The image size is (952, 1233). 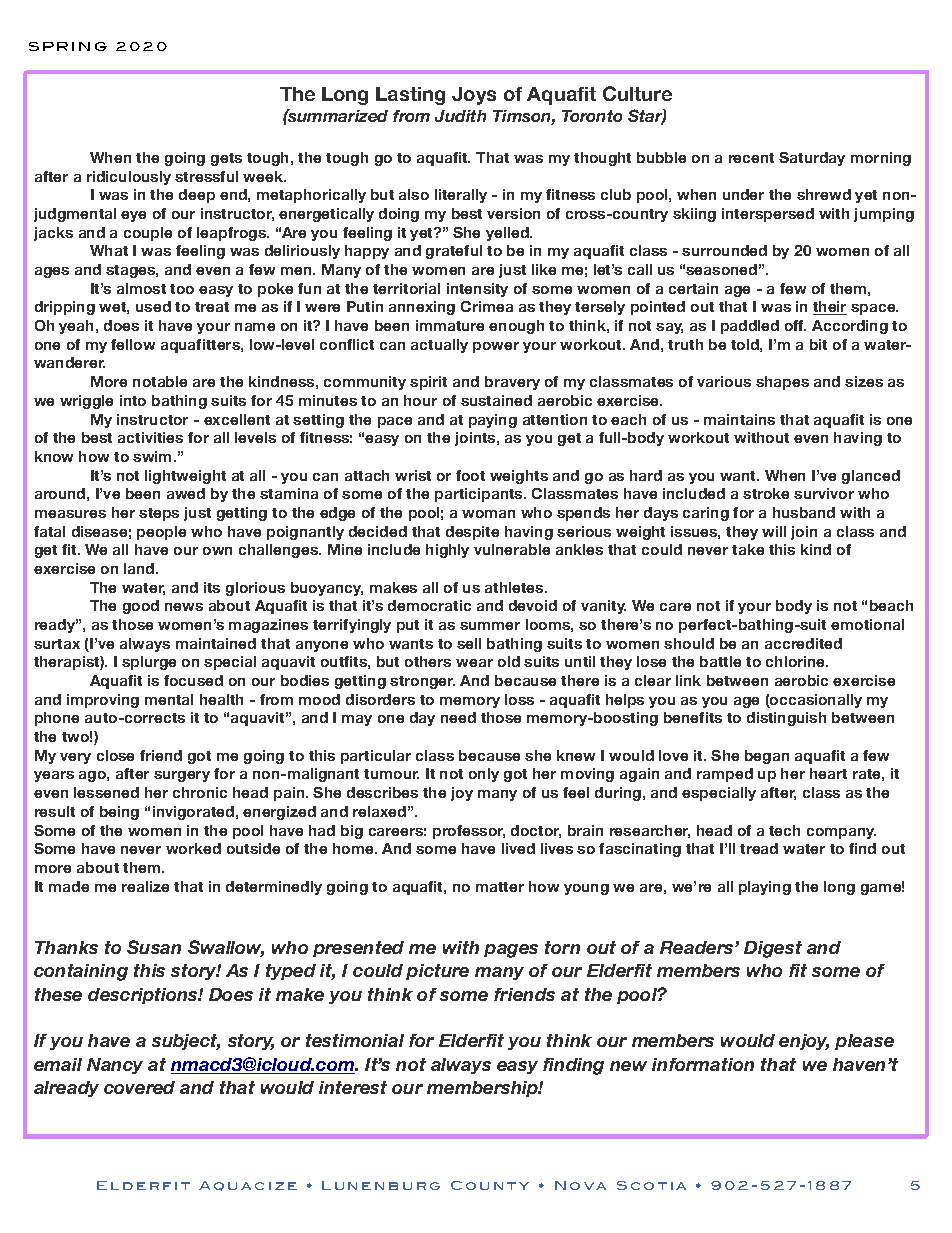 What do you see at coordinates (803, 643) in the document?
I see `accredited` at bounding box center [803, 643].
